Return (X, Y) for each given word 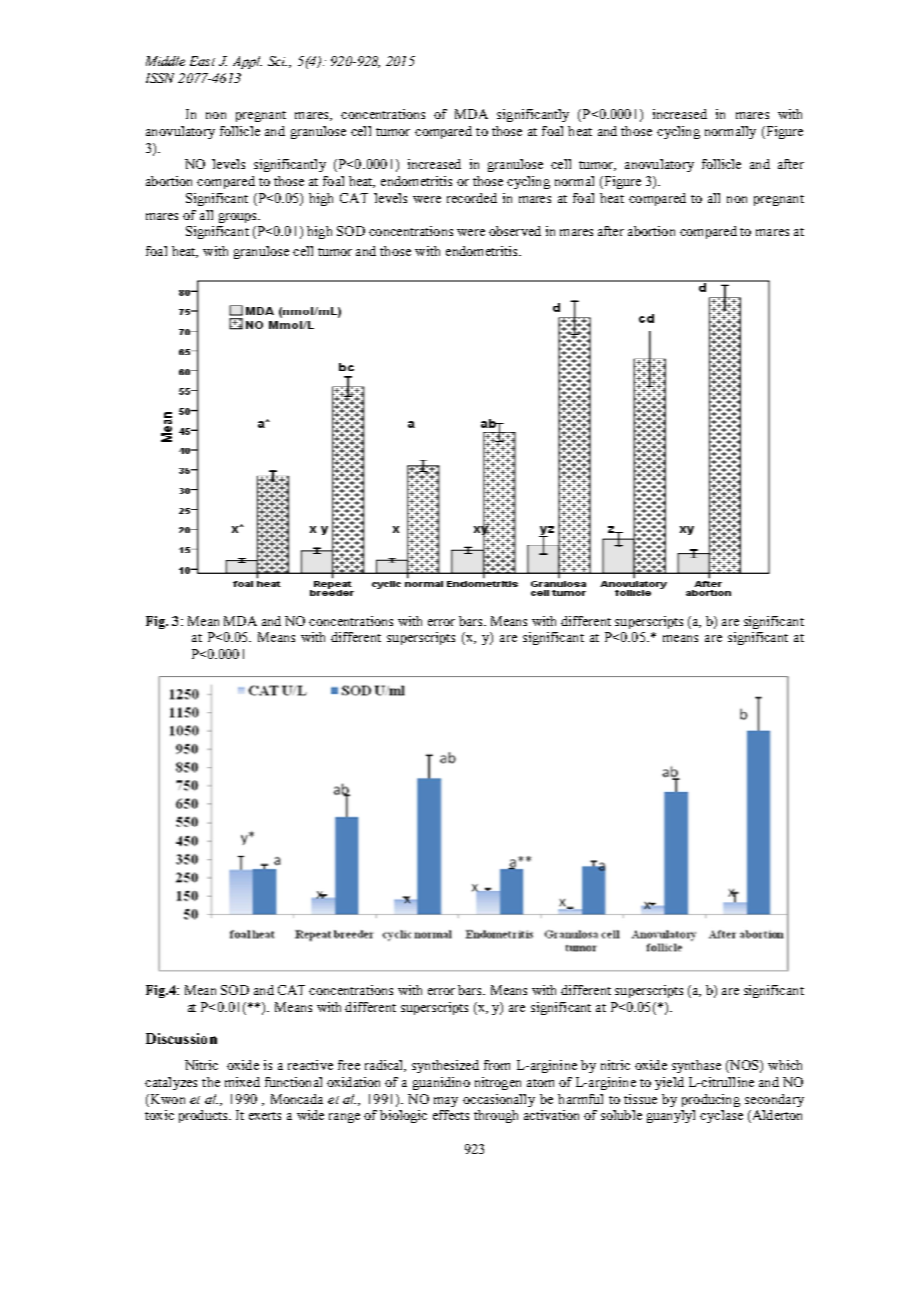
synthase (696, 1066)
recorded (472, 198)
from (497, 1065)
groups (239, 218)
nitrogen (498, 1083)
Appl (247, 62)
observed (515, 231)
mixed (242, 1082)
